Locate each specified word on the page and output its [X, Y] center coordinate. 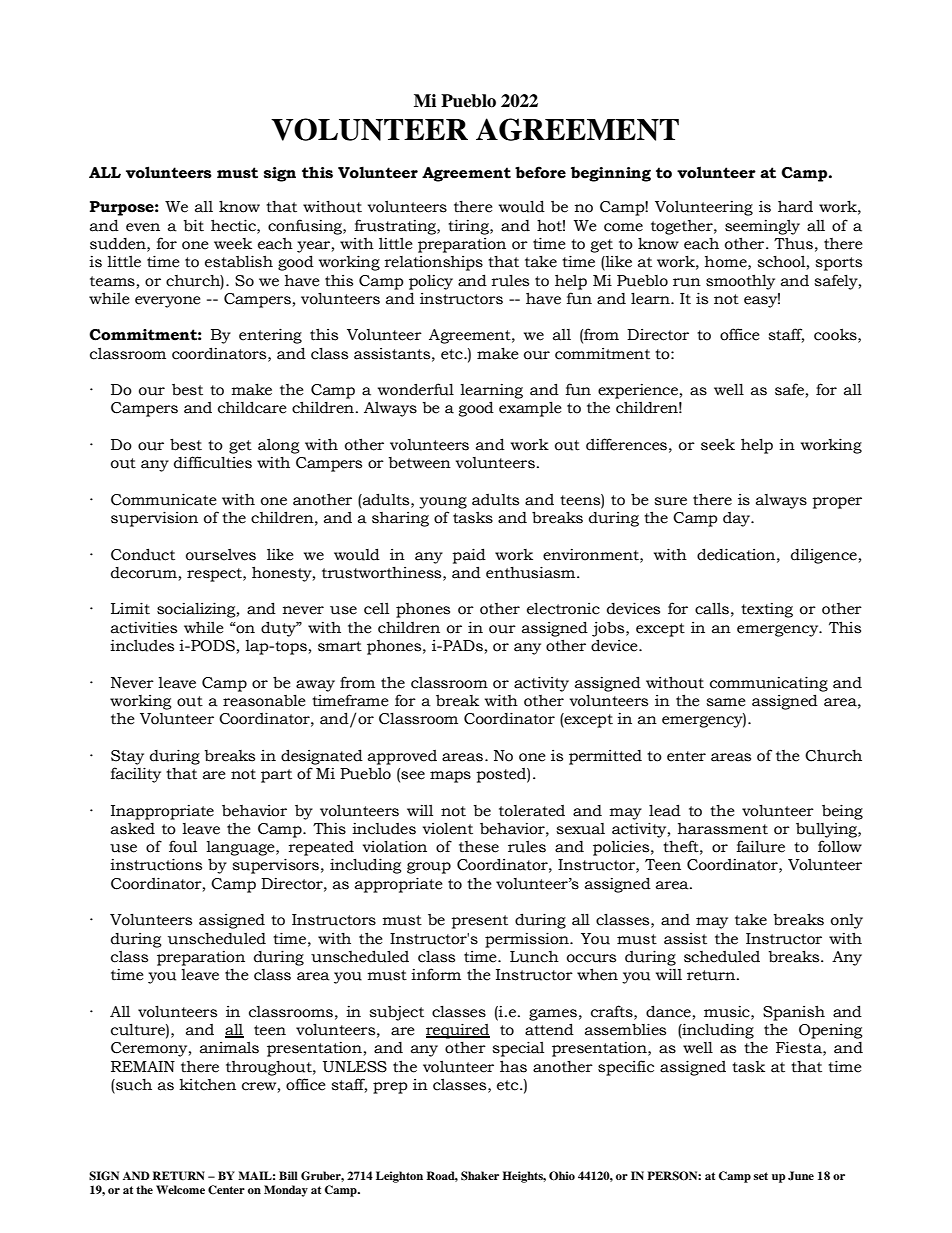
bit [194, 225]
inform [436, 974]
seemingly [762, 227]
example [530, 409]
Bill [288, 1175]
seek [718, 444]
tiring [469, 227]
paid [469, 556]
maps [450, 777]
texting [767, 610]
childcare [252, 407]
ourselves [221, 554]
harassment [723, 829]
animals [229, 1047]
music [728, 1012]
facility [136, 775]
